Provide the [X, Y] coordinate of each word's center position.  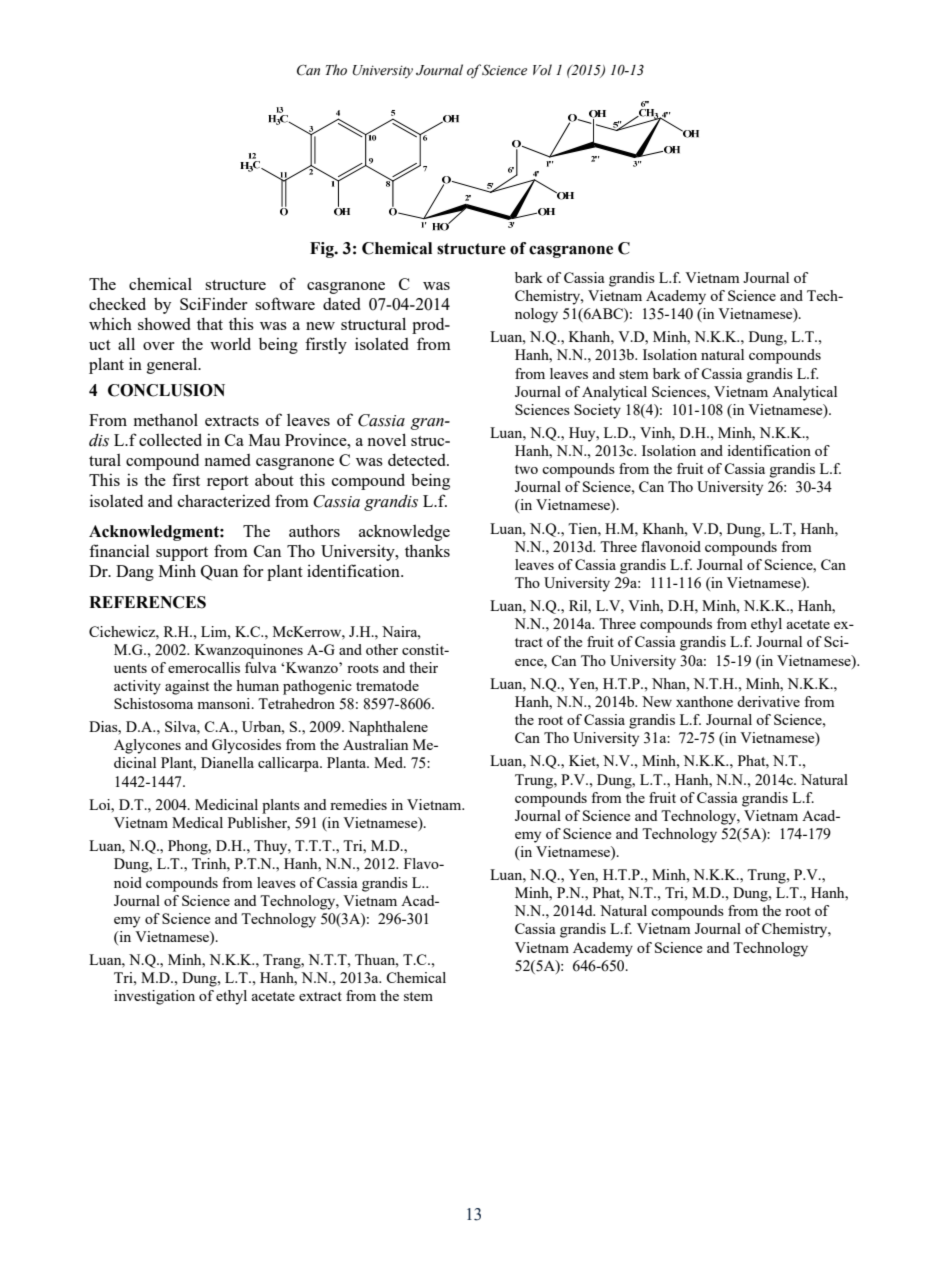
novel [387, 439]
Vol [542, 70]
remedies [358, 804]
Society [597, 411]
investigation [154, 997]
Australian [375, 744]
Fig [323, 250]
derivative [768, 701]
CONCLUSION [166, 390]
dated [342, 304]
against [187, 687]
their [423, 667]
